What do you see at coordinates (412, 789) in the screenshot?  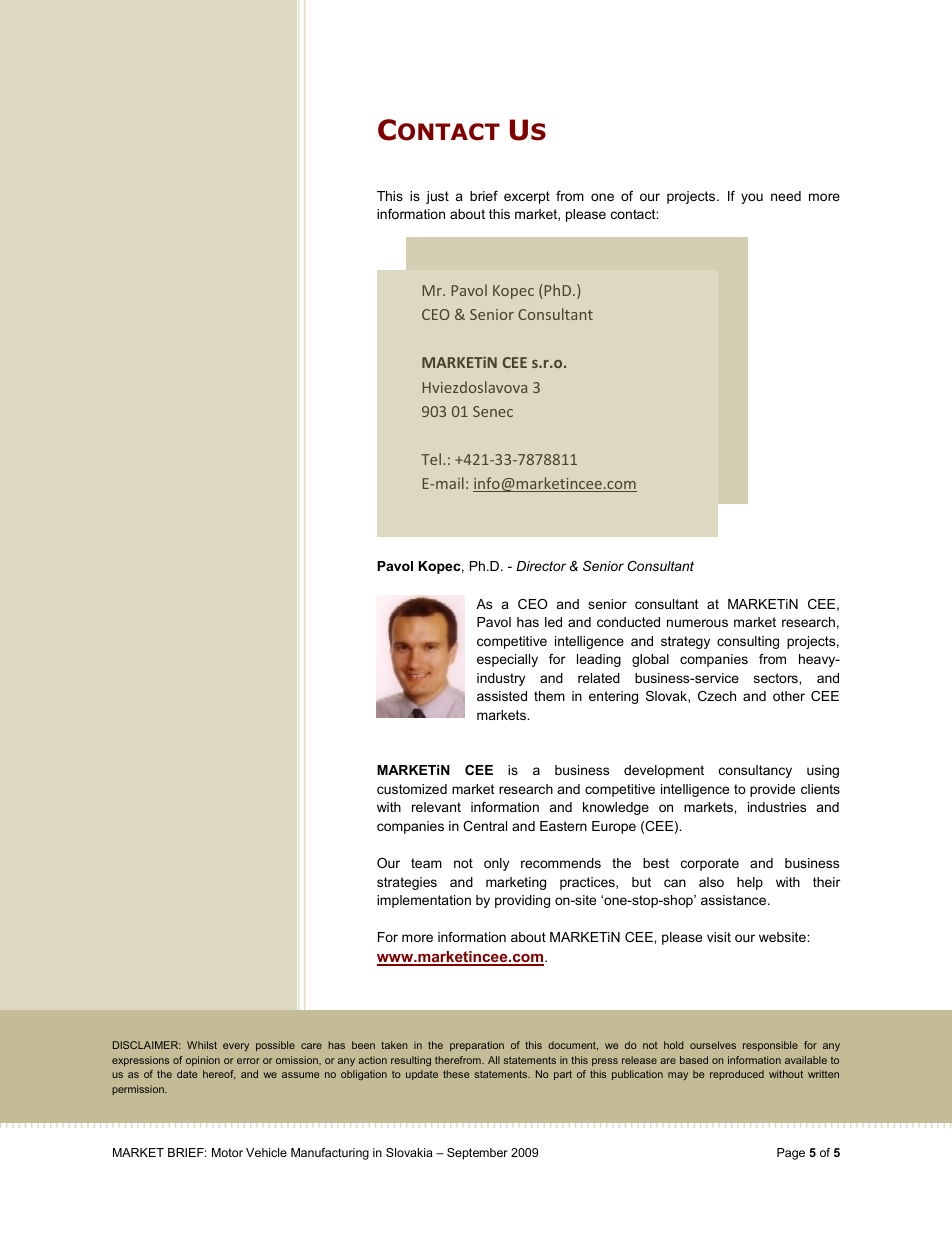 I see `customized` at bounding box center [412, 789].
